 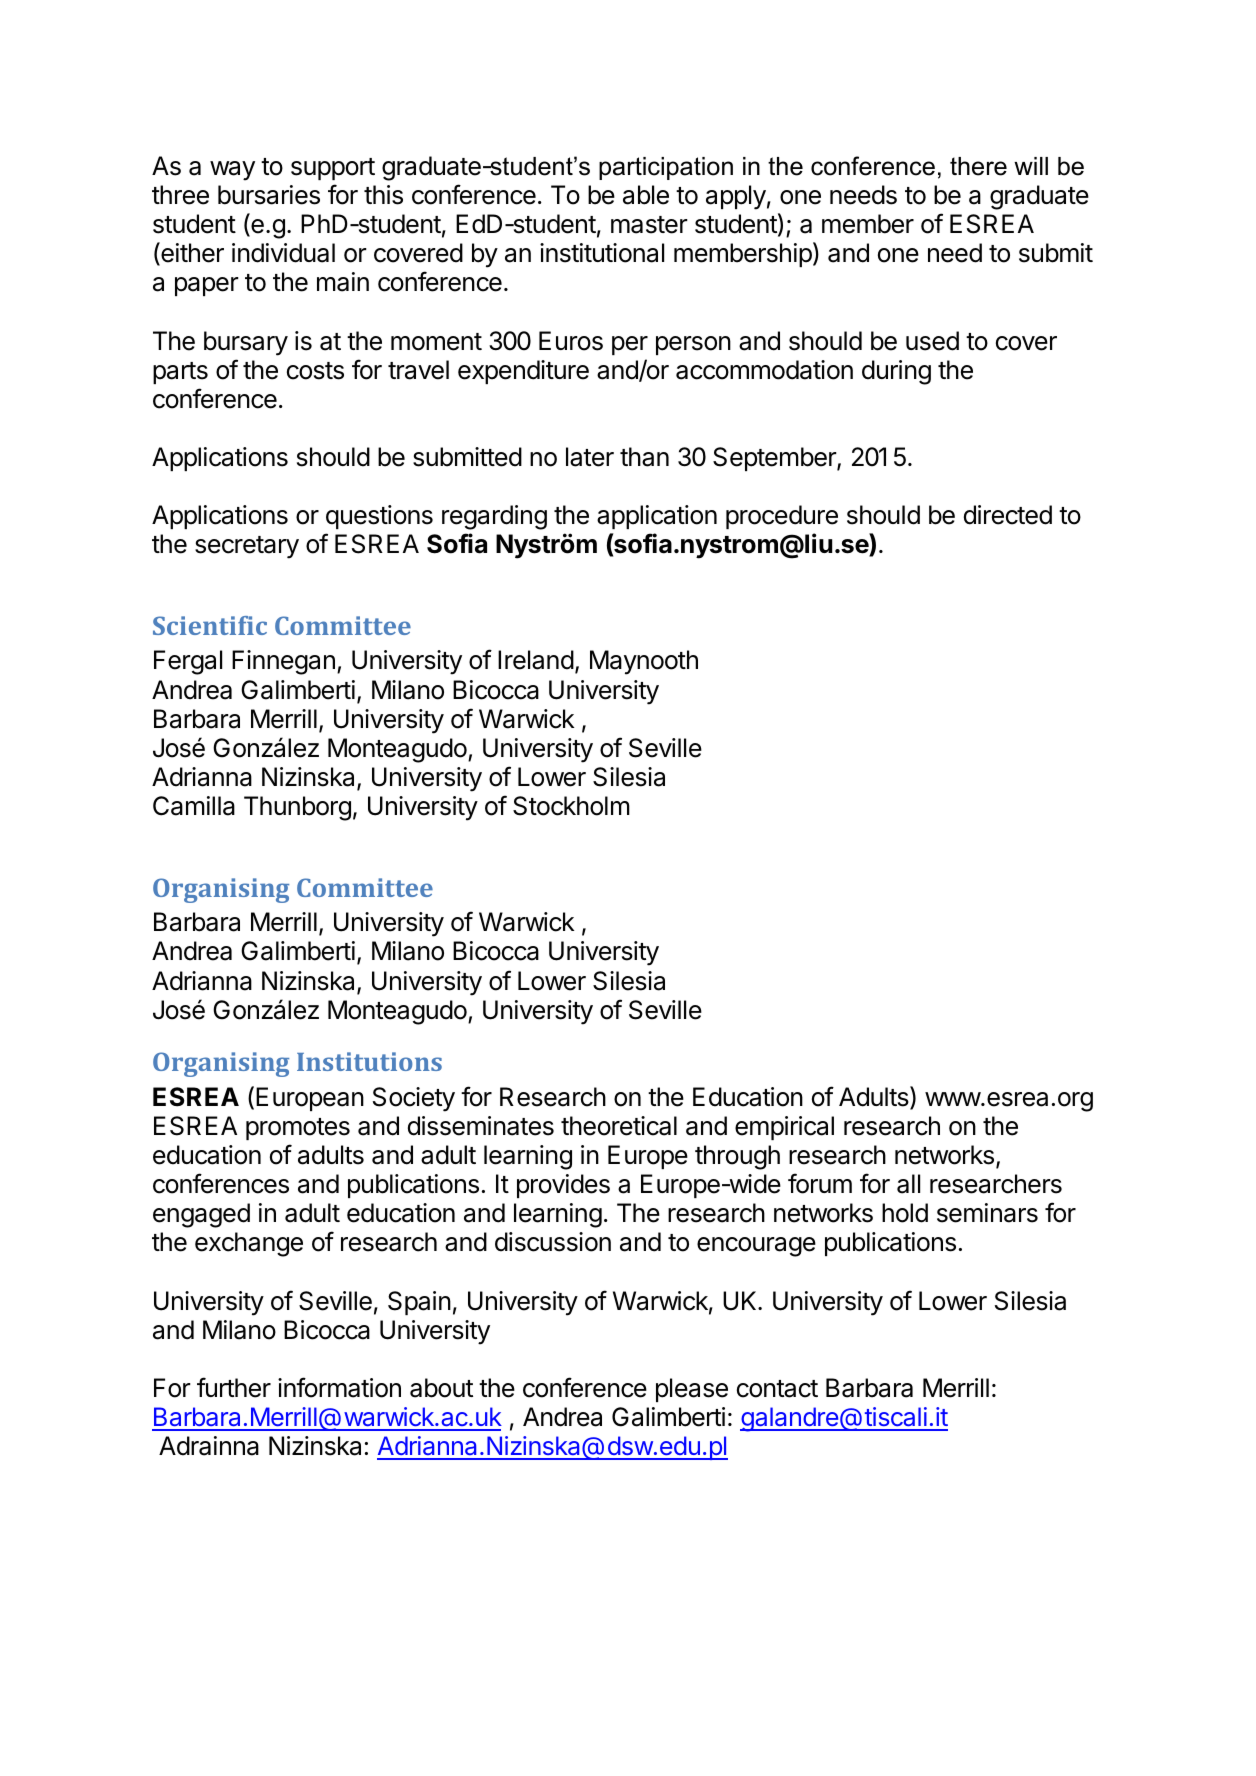 I want to click on directed, so click(x=1008, y=515).
